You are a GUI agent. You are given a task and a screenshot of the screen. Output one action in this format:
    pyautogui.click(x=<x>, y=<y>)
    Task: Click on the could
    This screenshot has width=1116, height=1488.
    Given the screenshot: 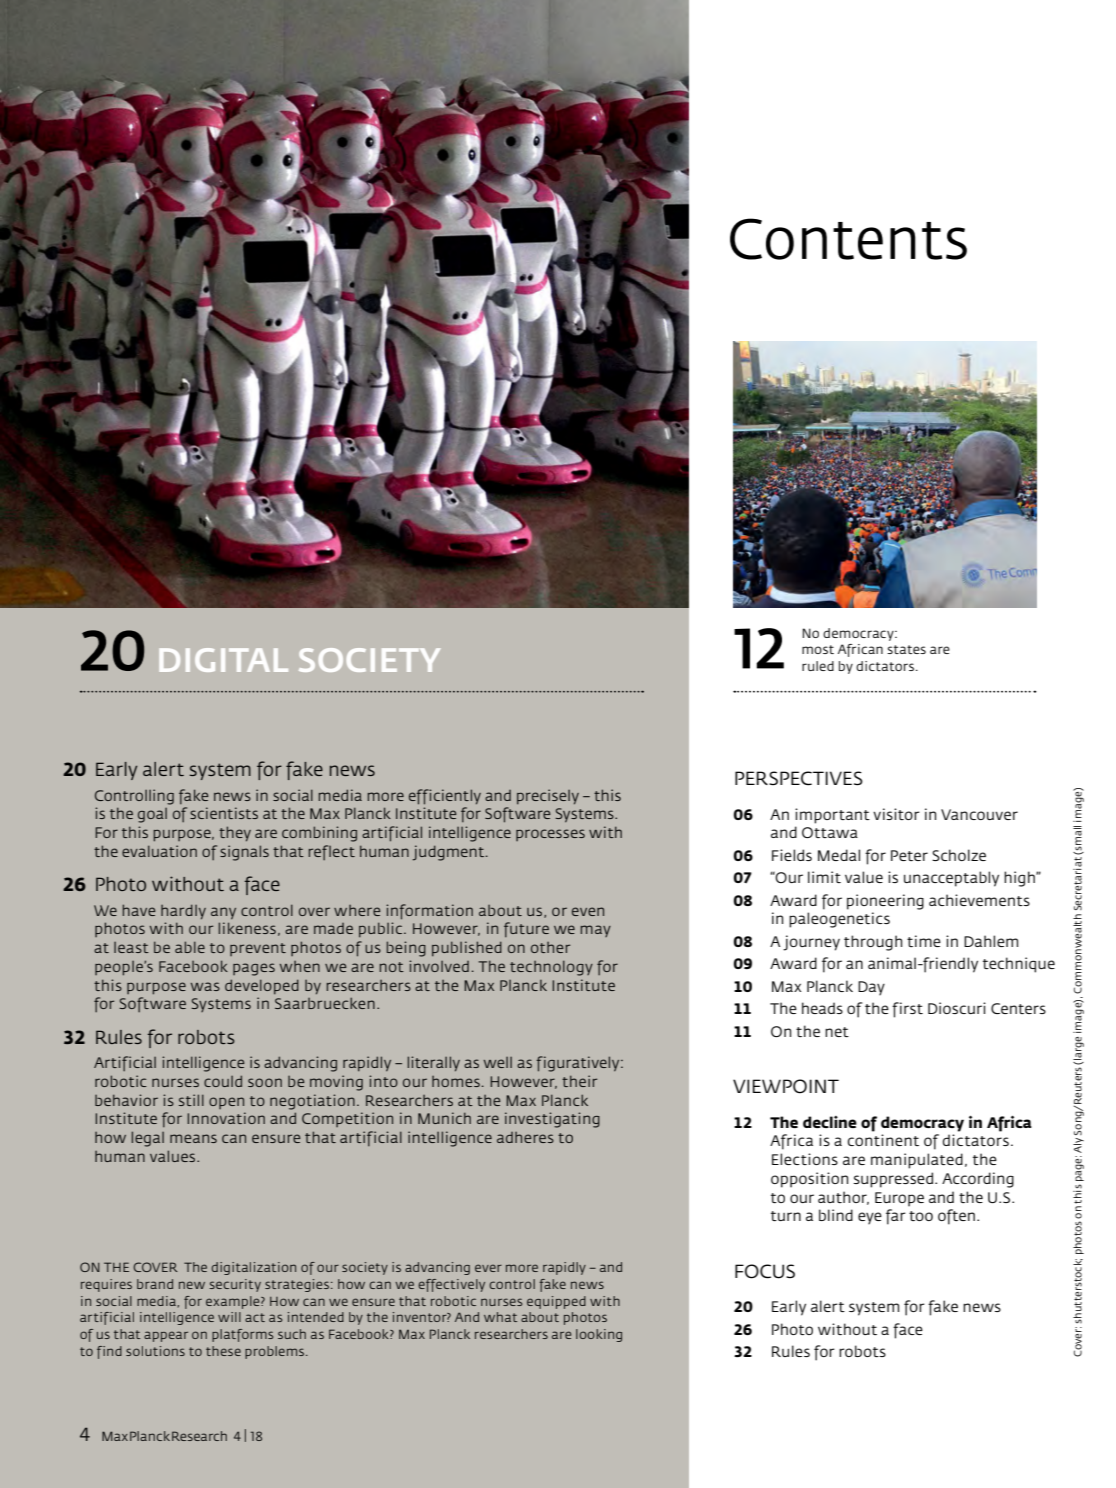 What is the action you would take?
    pyautogui.click(x=223, y=1081)
